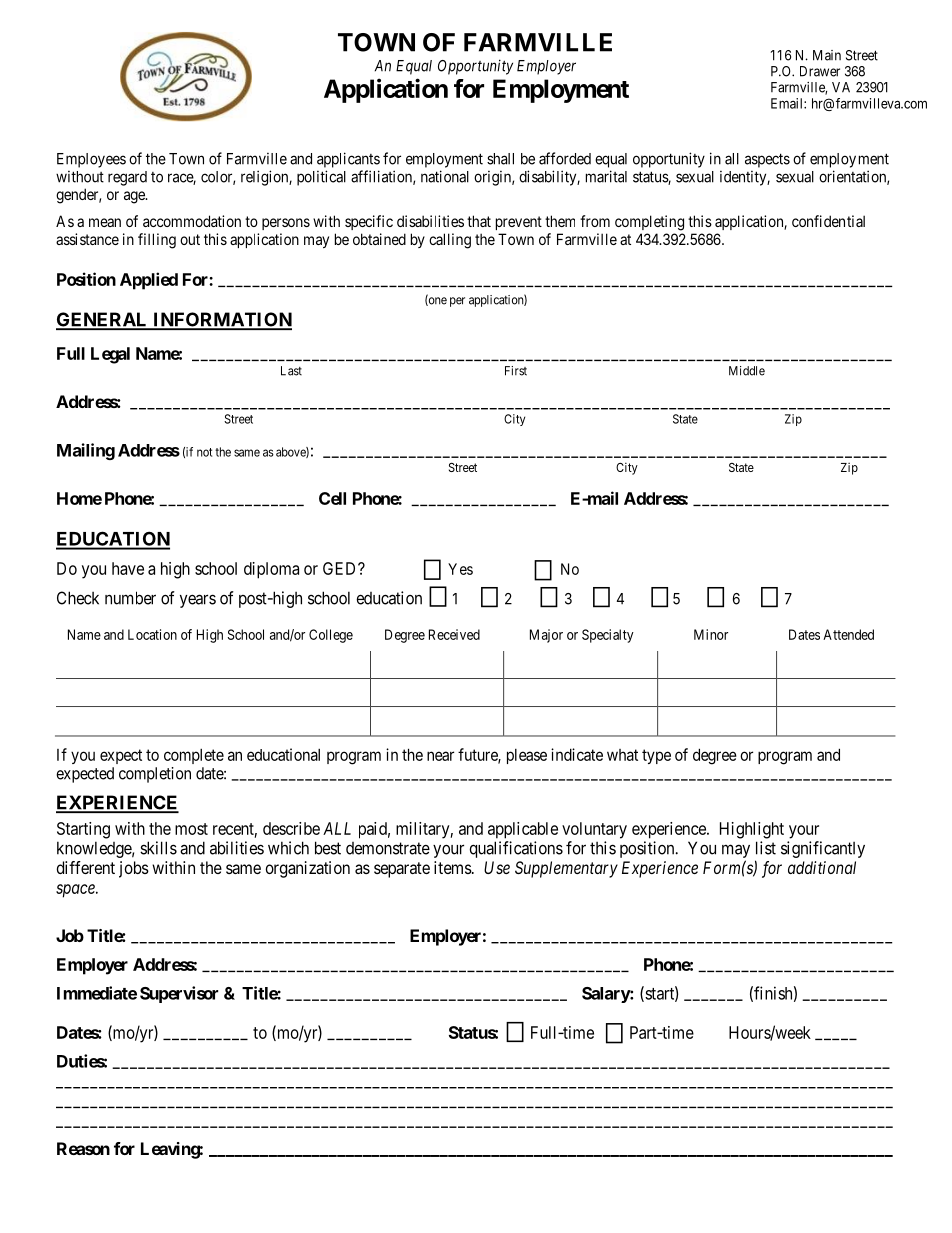 The width and height of the document is (952, 1233). I want to click on Employees, so click(91, 160).
